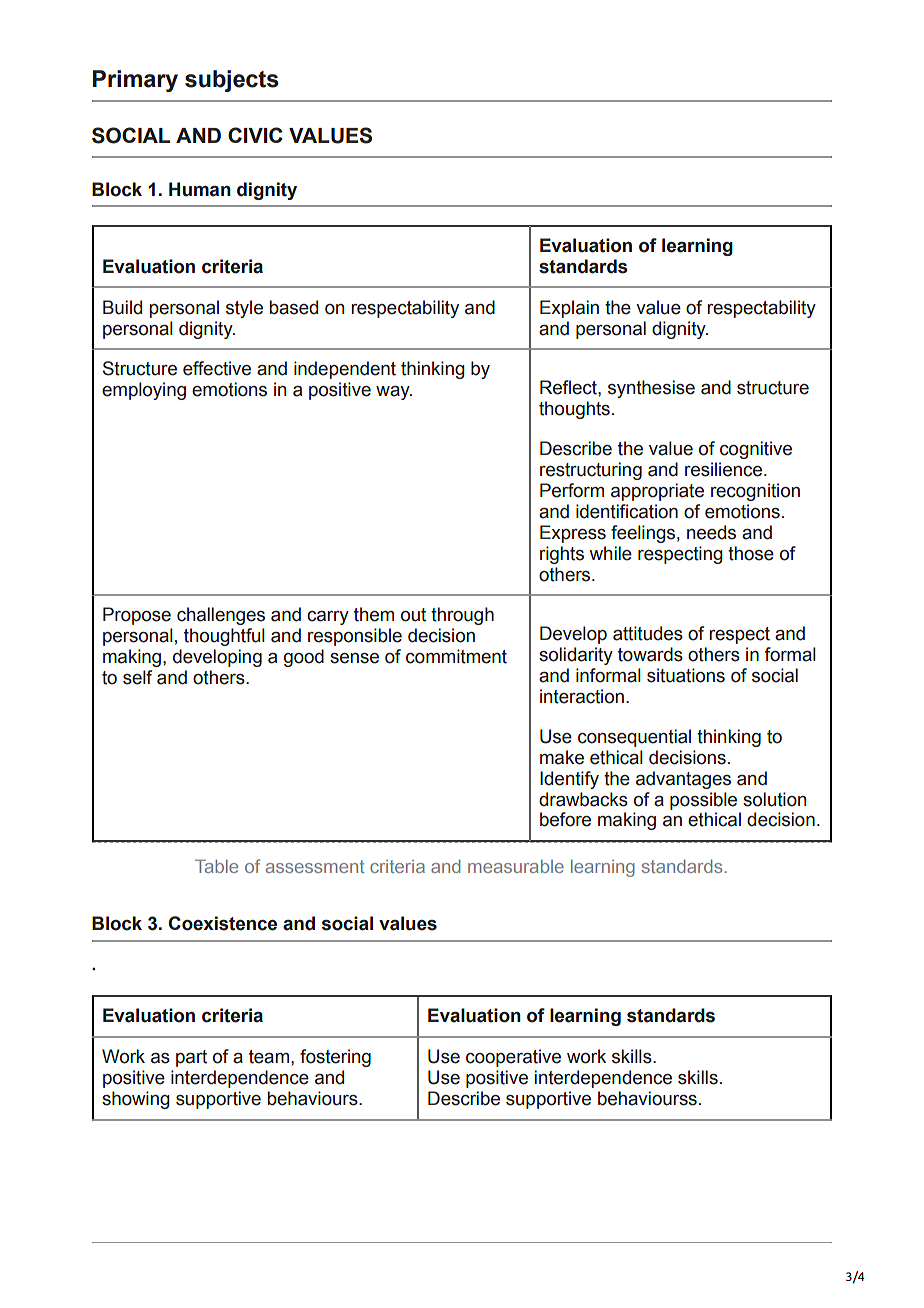  What do you see at coordinates (513, 1058) in the screenshot?
I see `cooperative` at bounding box center [513, 1058].
